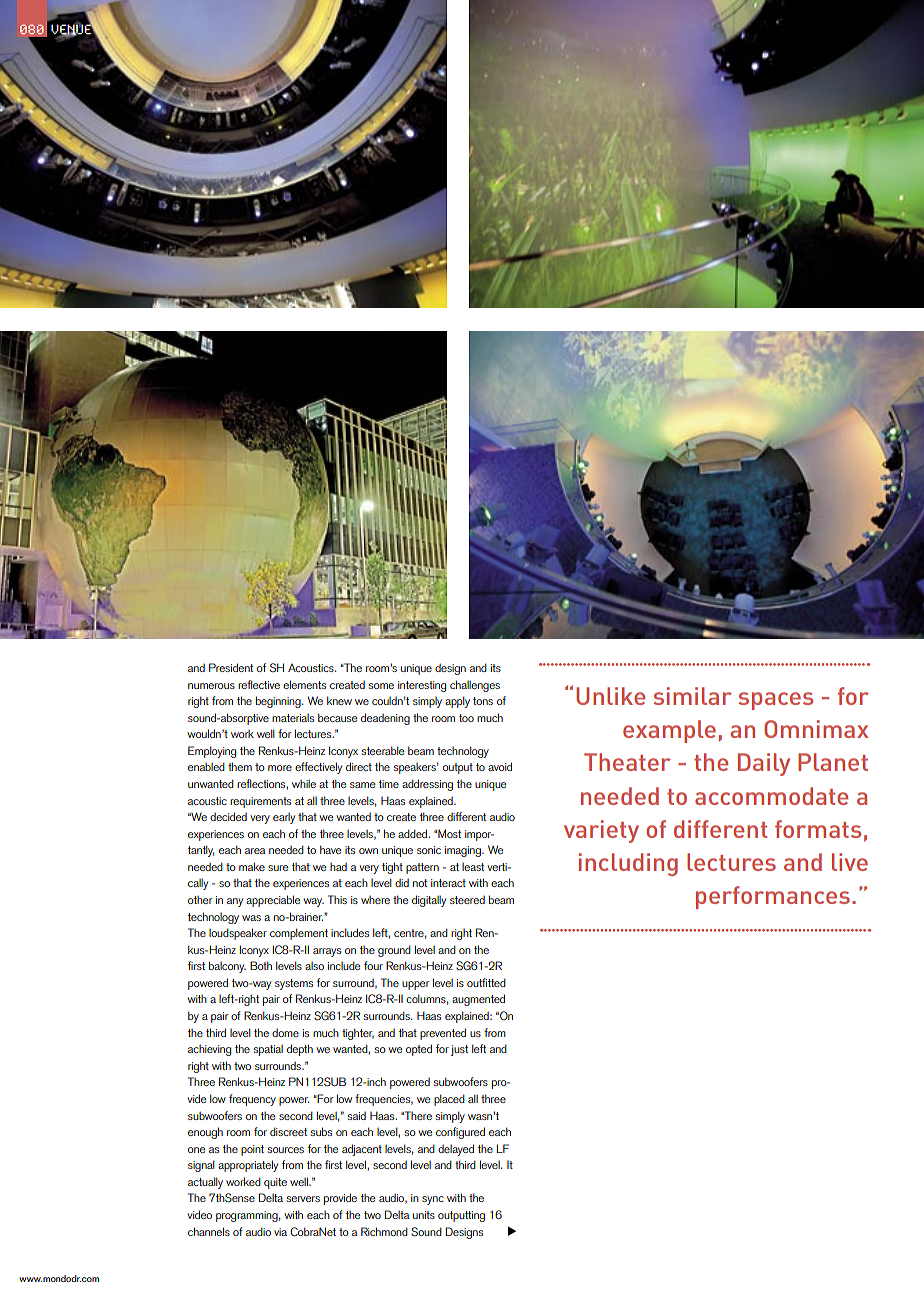 The height and width of the page is (1304, 924). I want to click on performances, so click(773, 897).
